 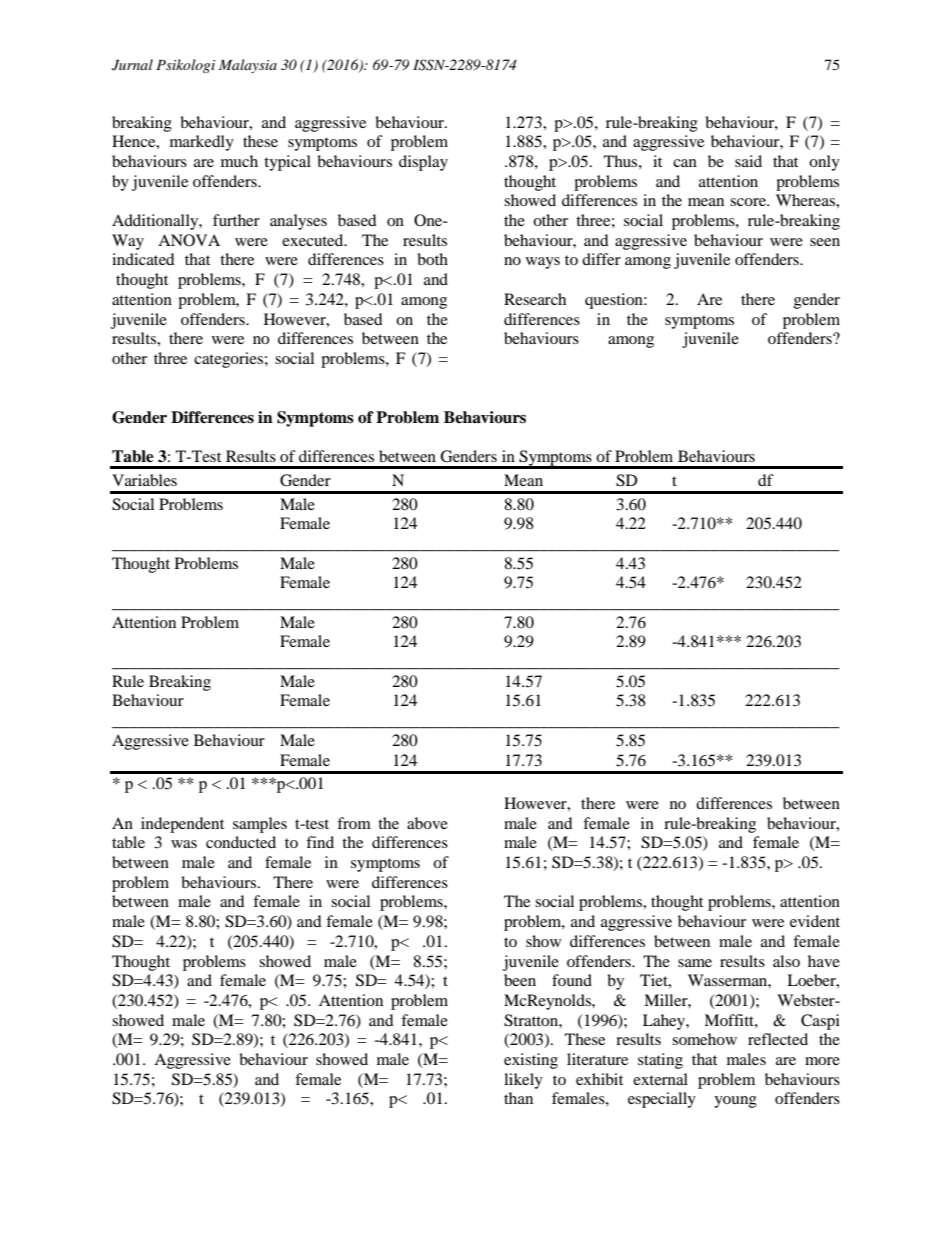 What do you see at coordinates (144, 480) in the image?
I see `Variables` at bounding box center [144, 480].
